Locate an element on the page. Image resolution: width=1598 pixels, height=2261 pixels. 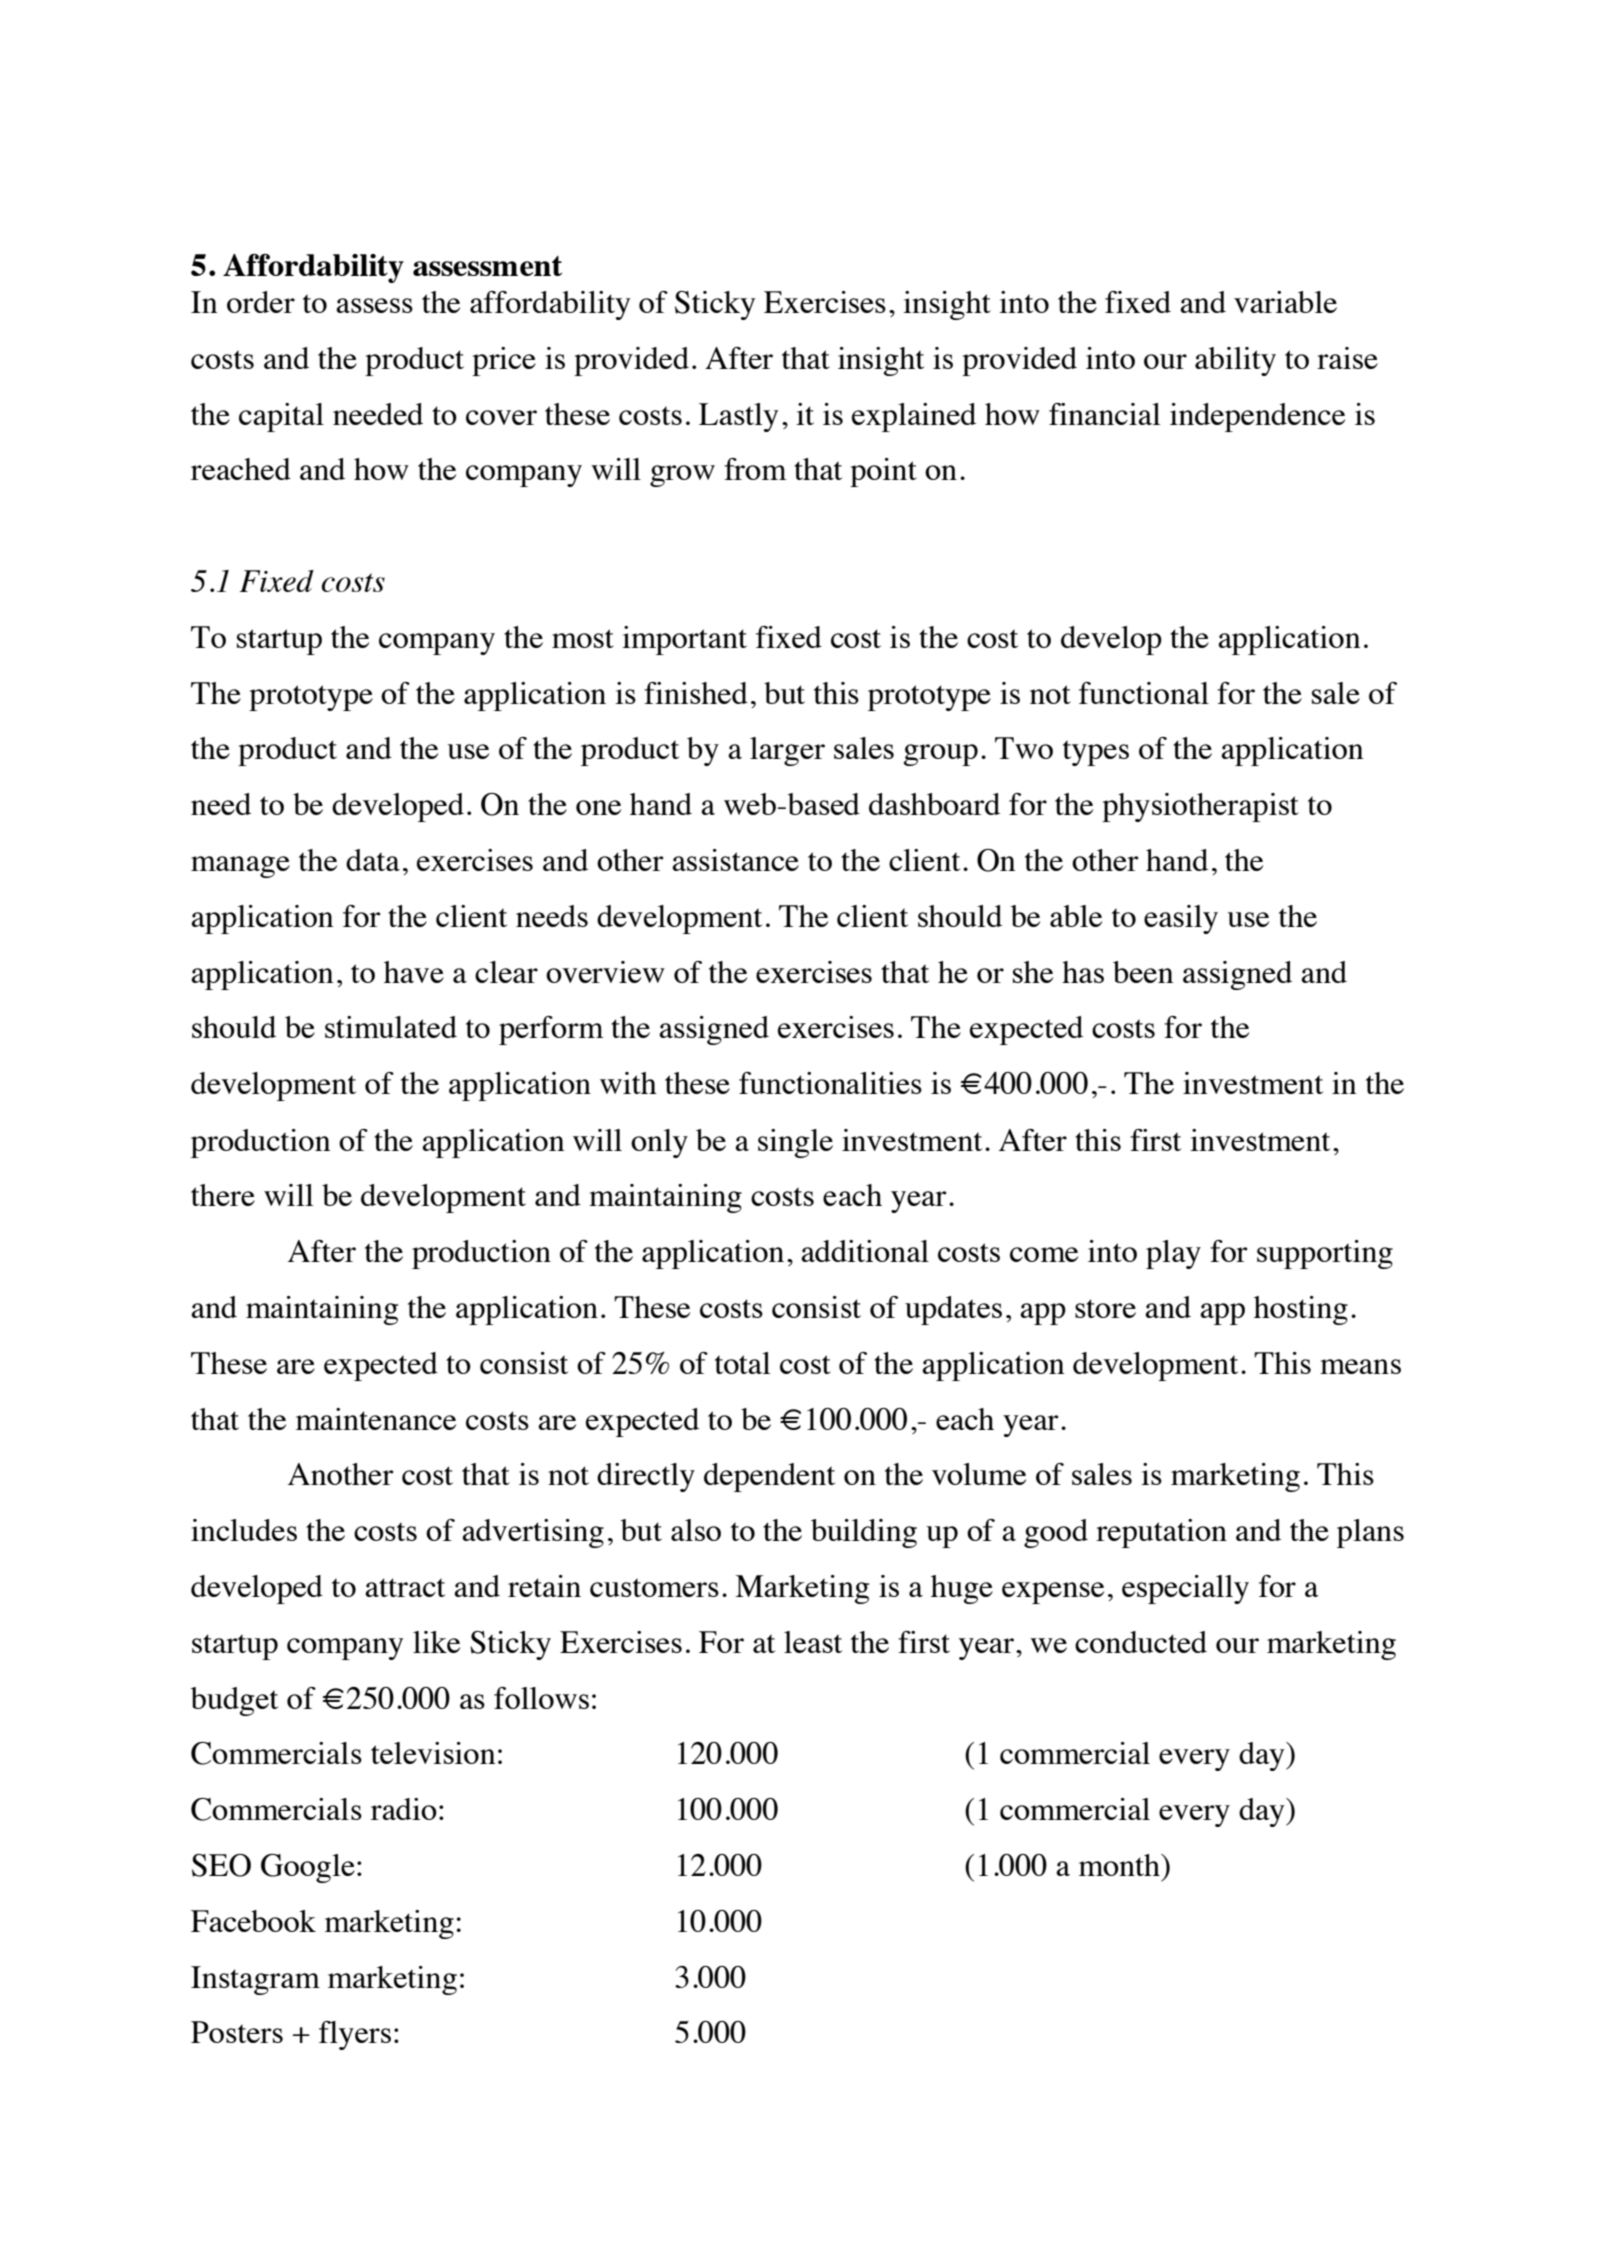
flyers is located at coordinates (355, 2035).
